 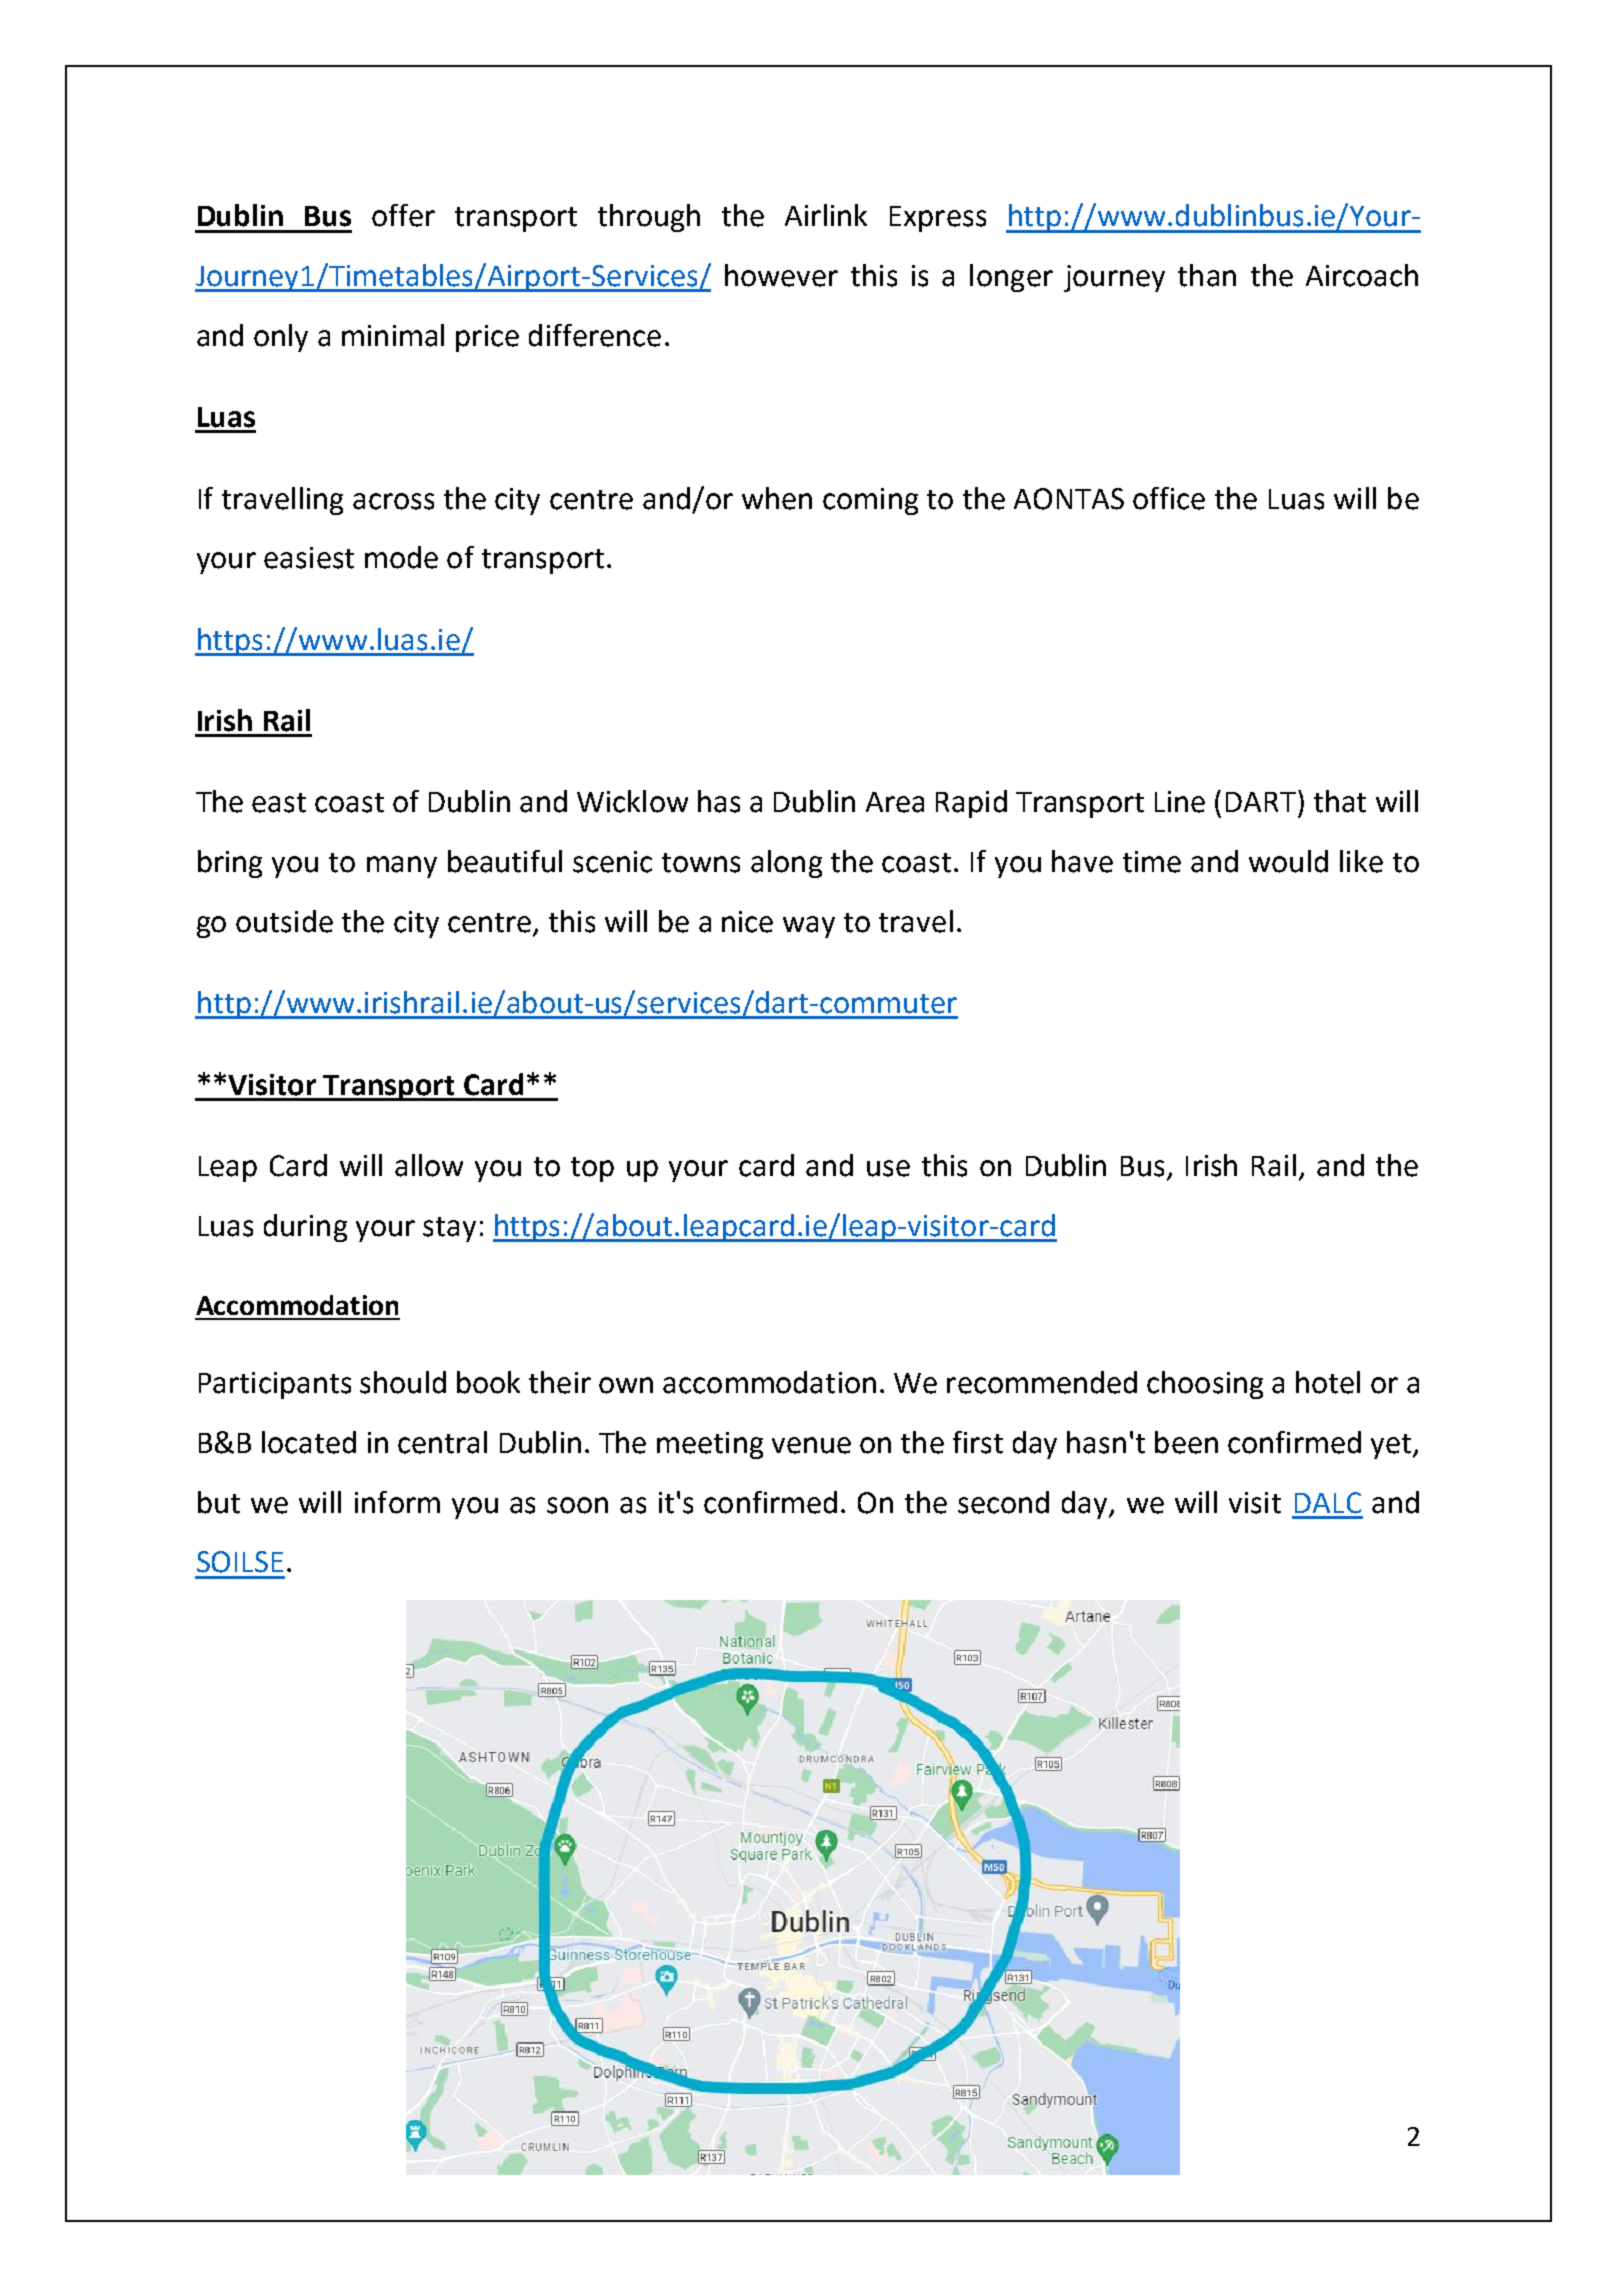 What do you see at coordinates (888, 1168) in the screenshot?
I see `use` at bounding box center [888, 1168].
